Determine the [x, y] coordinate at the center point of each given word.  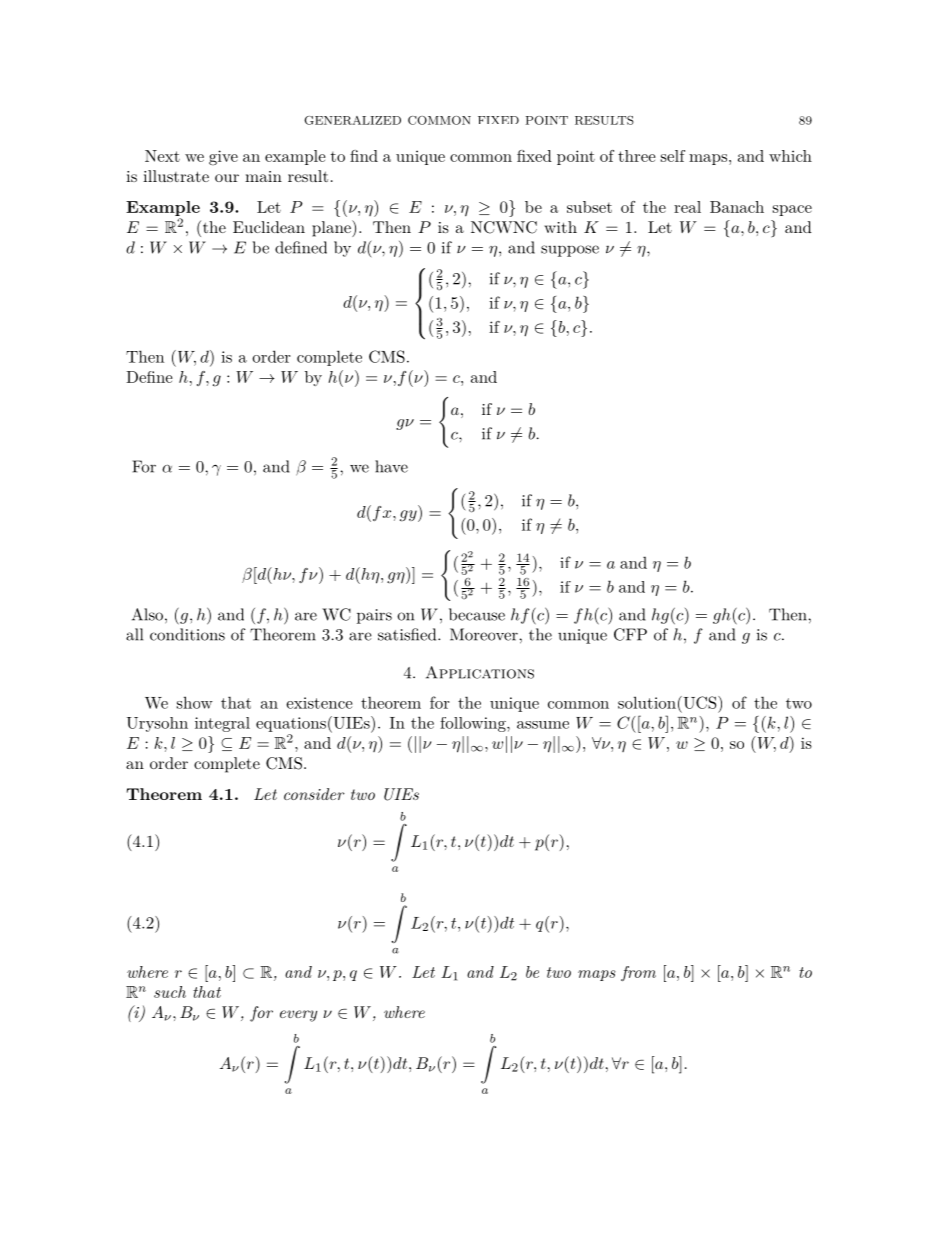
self [673, 156]
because [477, 614]
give [223, 158]
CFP [630, 634]
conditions [187, 634]
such [170, 992]
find [364, 156]
